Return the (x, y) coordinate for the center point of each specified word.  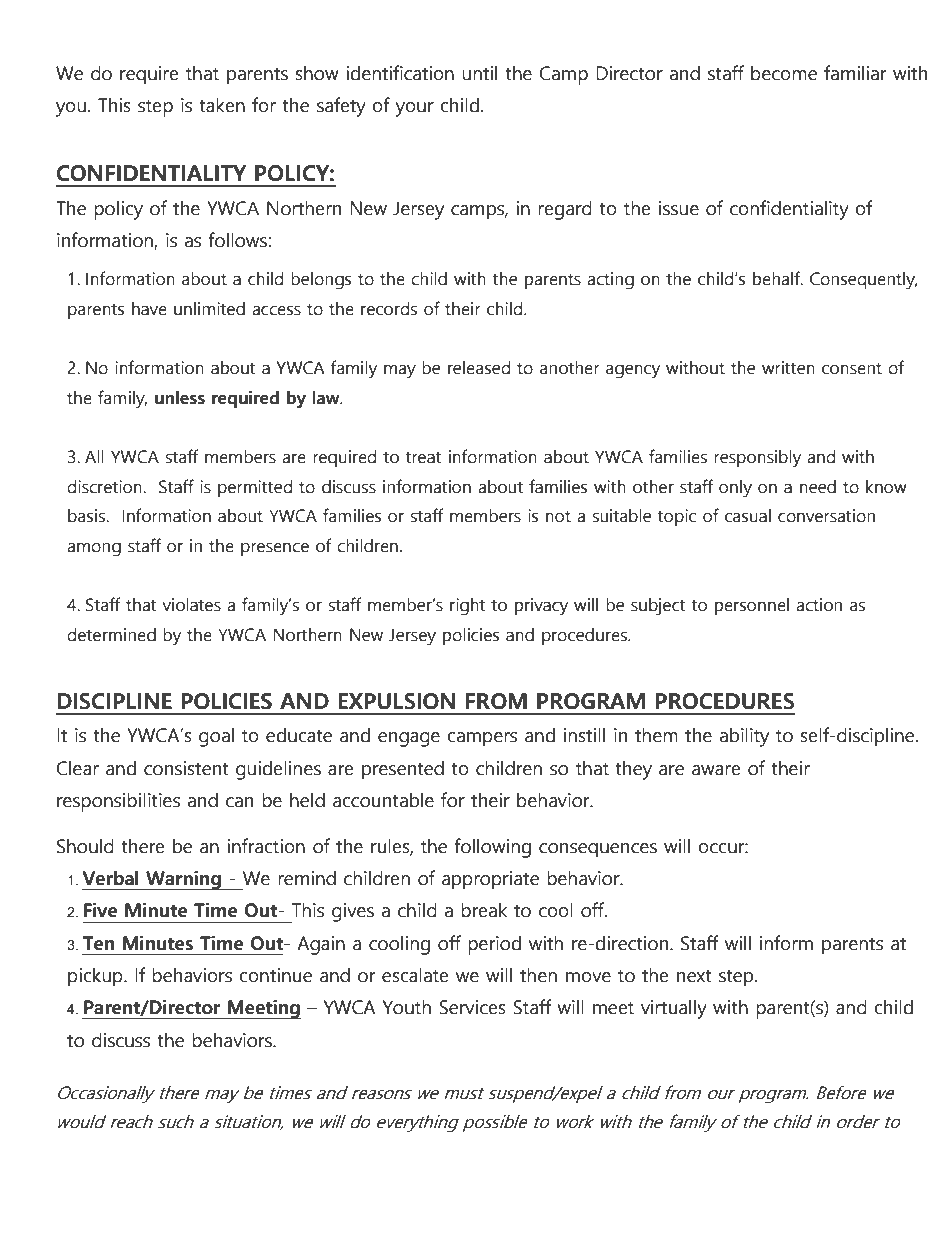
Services (472, 1007)
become (784, 73)
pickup (96, 977)
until (479, 73)
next (694, 976)
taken (222, 105)
